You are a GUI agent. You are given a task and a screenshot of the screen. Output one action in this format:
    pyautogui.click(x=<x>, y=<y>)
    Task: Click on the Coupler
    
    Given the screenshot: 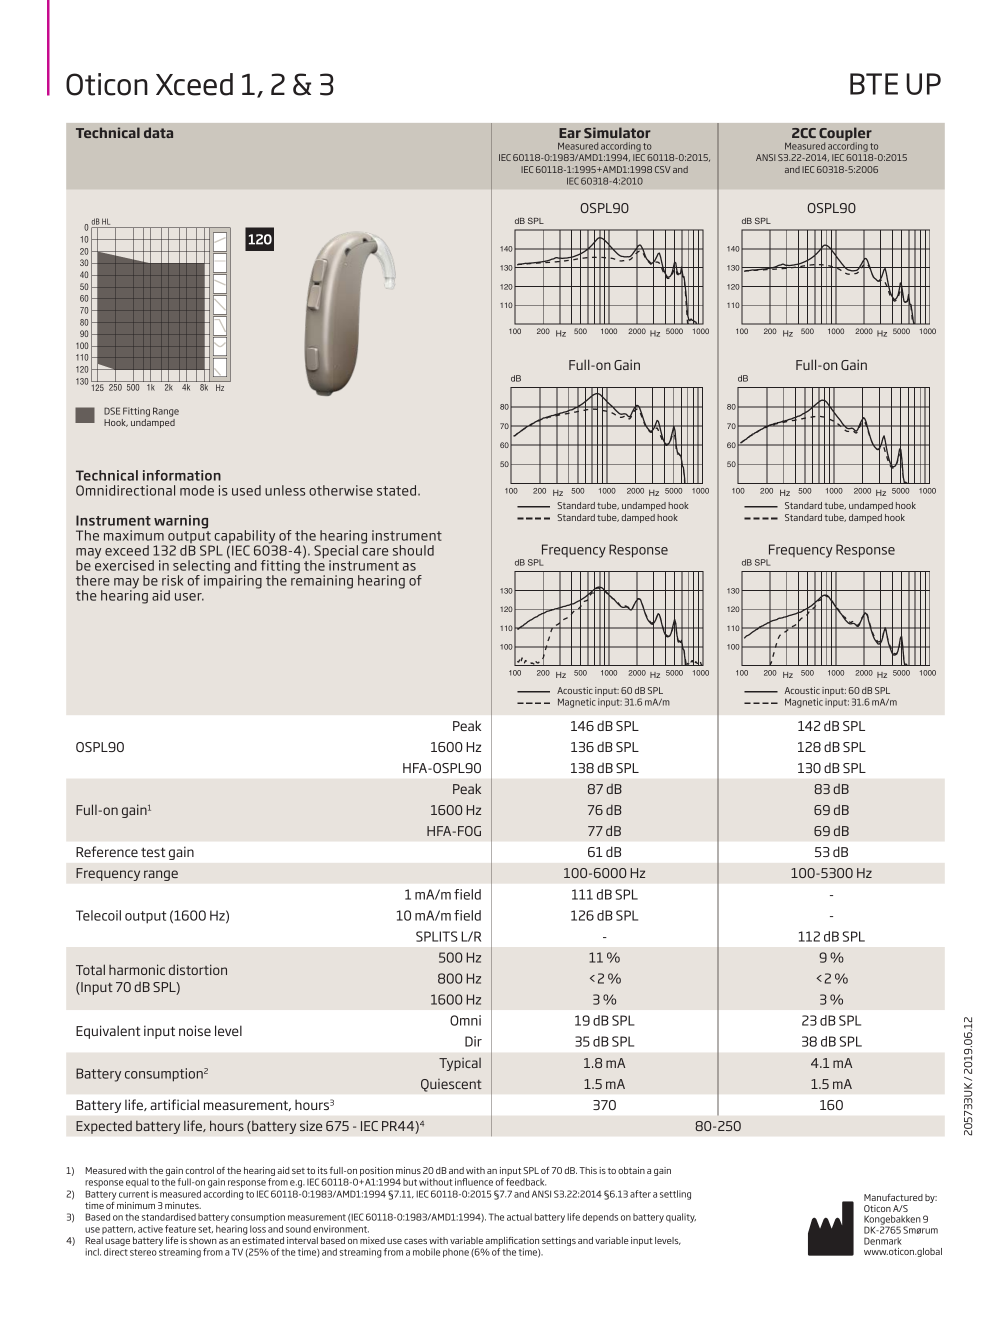 What is the action you would take?
    pyautogui.click(x=845, y=135)
